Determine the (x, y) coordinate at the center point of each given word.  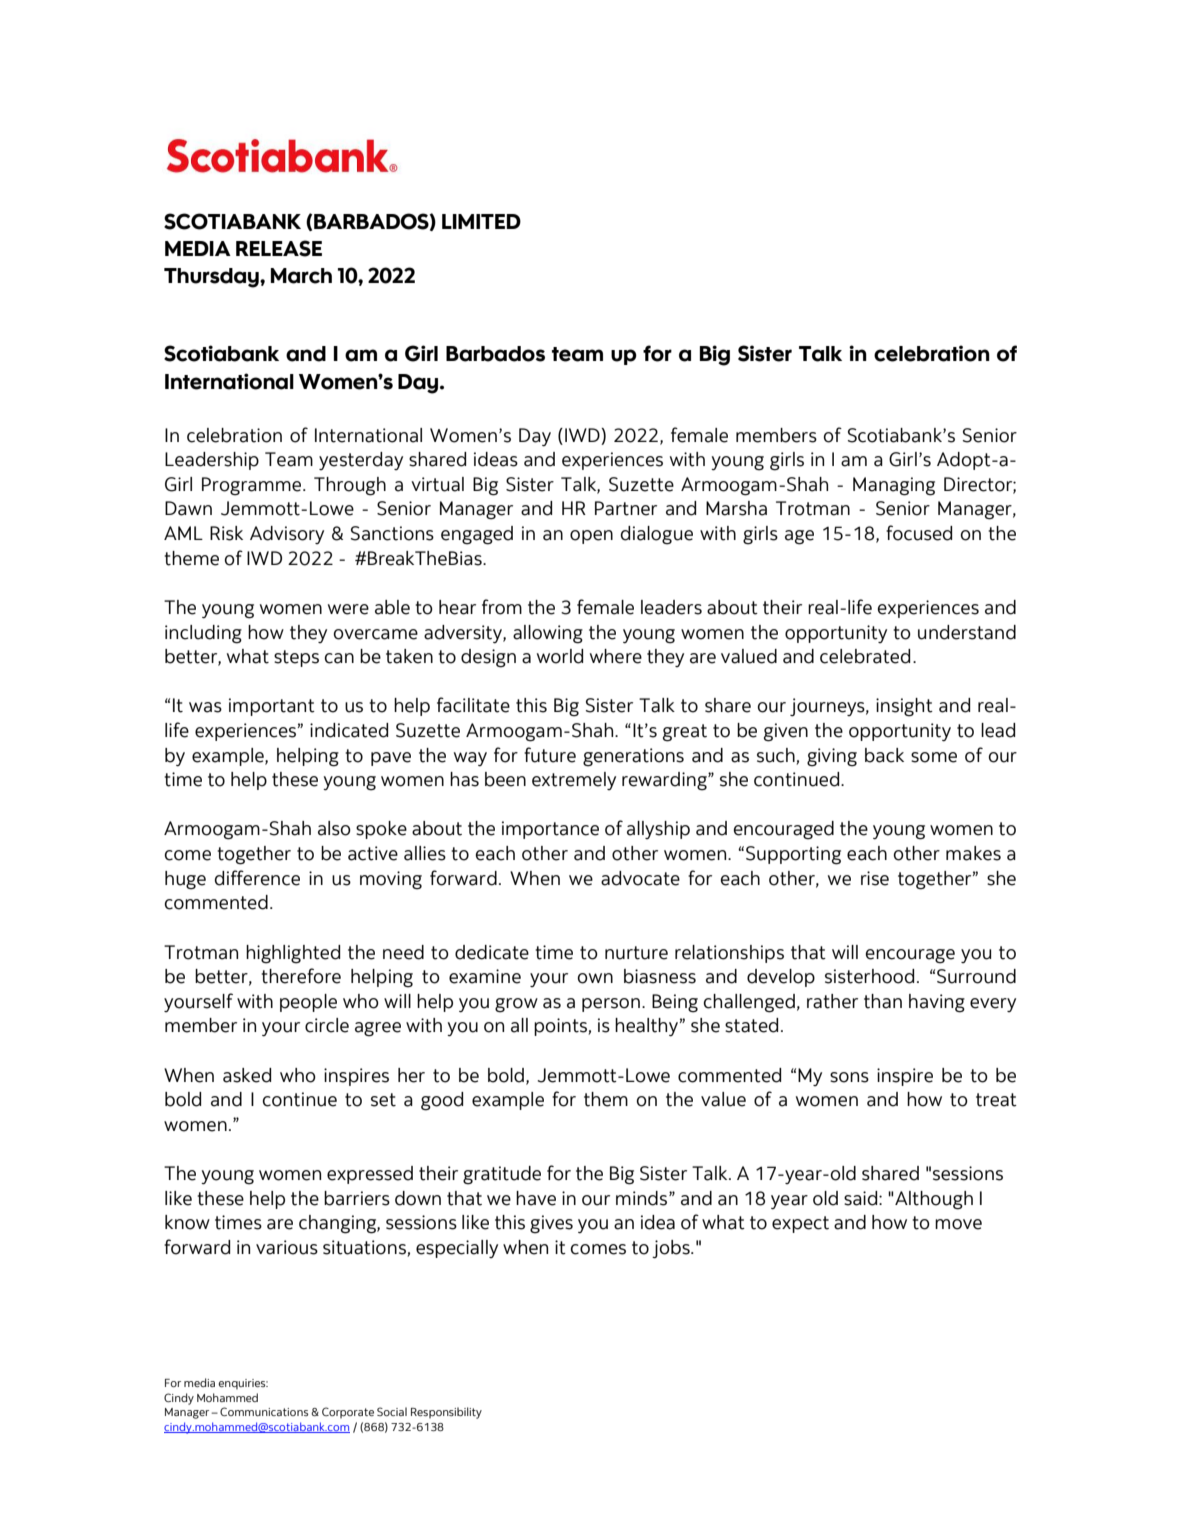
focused (919, 533)
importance (550, 830)
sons (849, 1077)
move (958, 1224)
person (611, 1005)
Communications (264, 1411)
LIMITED (481, 221)
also (334, 828)
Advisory (287, 535)
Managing (894, 486)
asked (247, 1075)
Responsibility (446, 1413)
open (591, 537)
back (884, 755)
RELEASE (279, 248)
